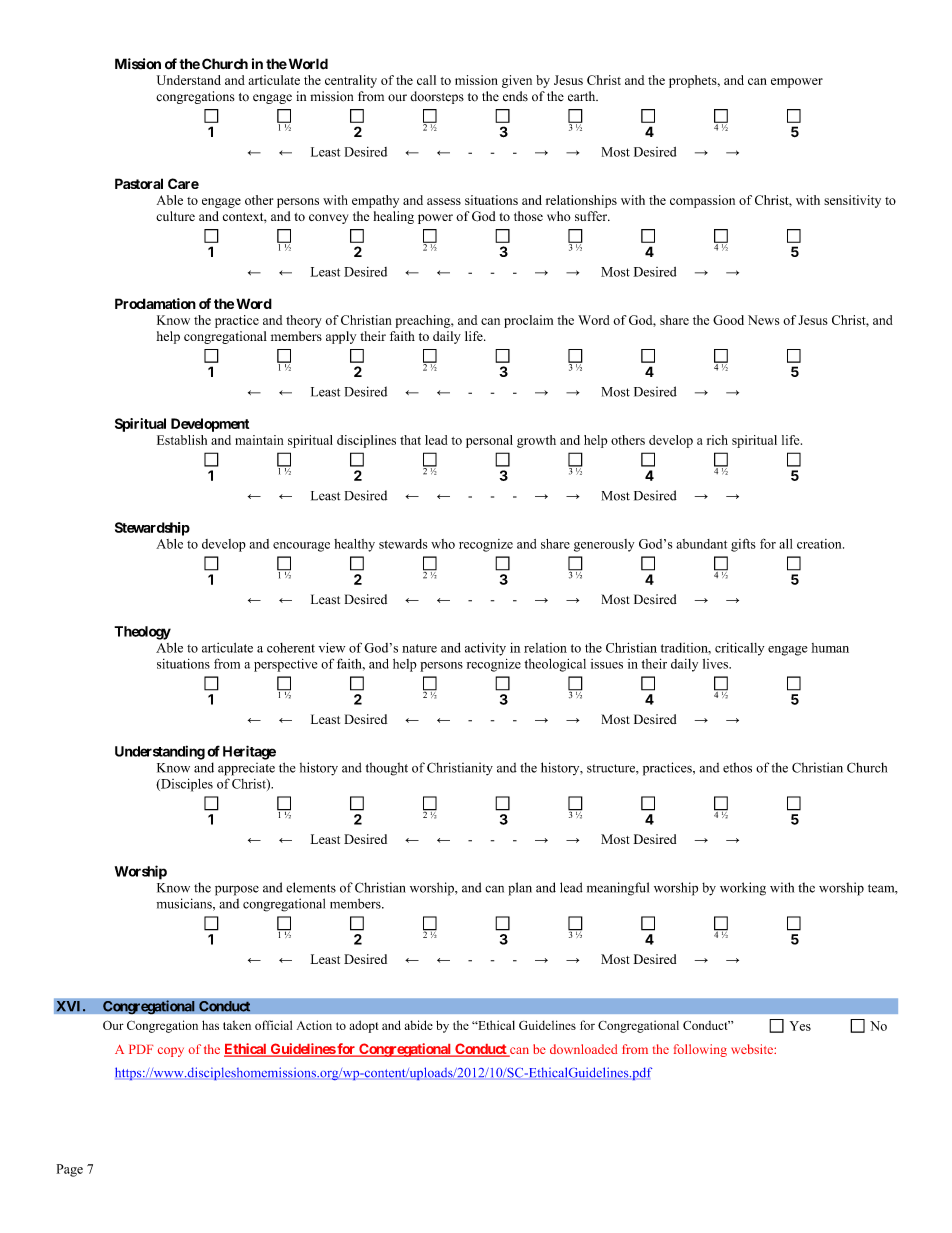 Image resolution: width=952 pixels, height=1233 pixels. Describe the element at coordinates (485, 649) in the screenshot. I see `activity` at that location.
